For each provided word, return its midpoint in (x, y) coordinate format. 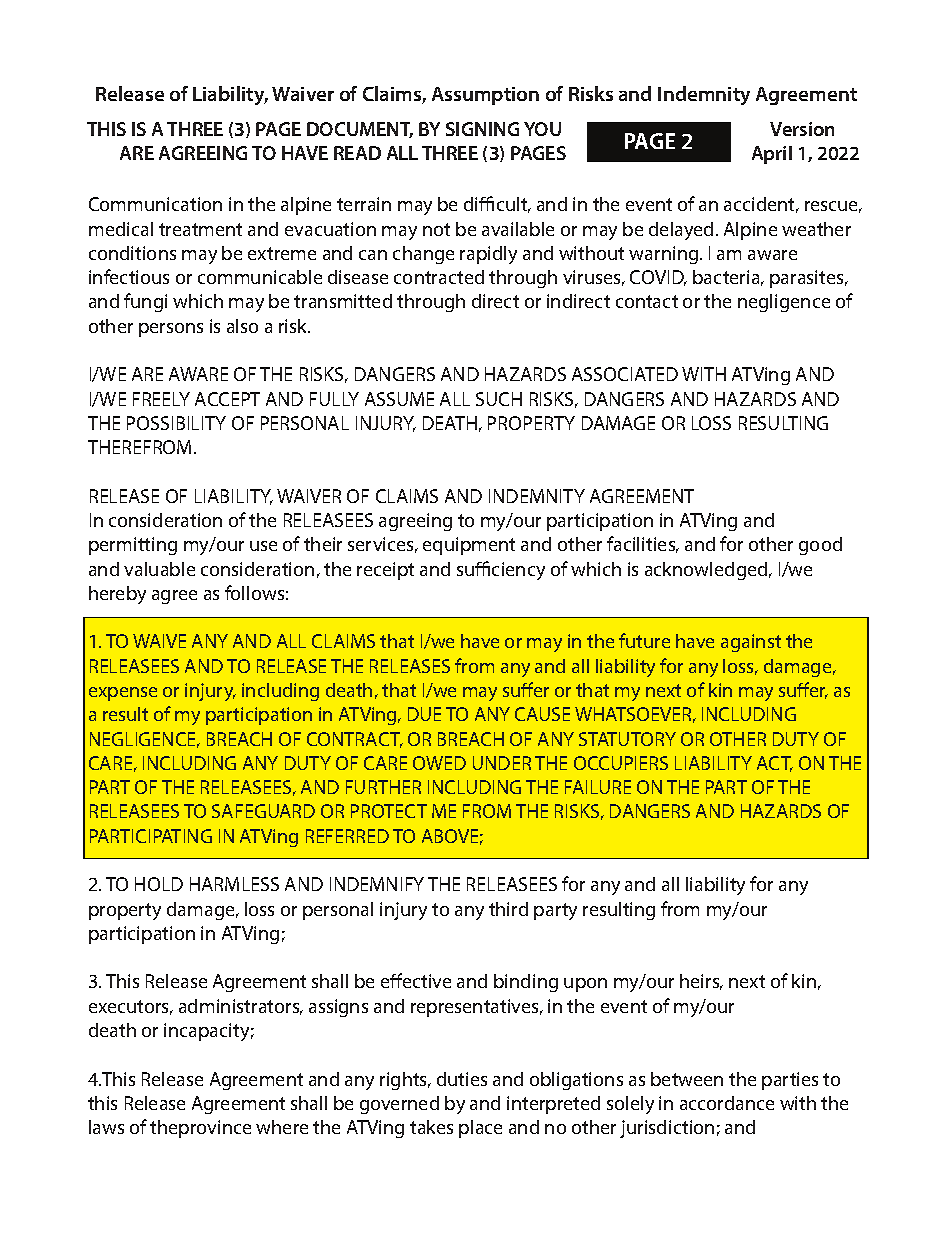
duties (462, 1079)
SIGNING (482, 129)
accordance (727, 1103)
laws (106, 1127)
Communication (155, 204)
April (772, 155)
